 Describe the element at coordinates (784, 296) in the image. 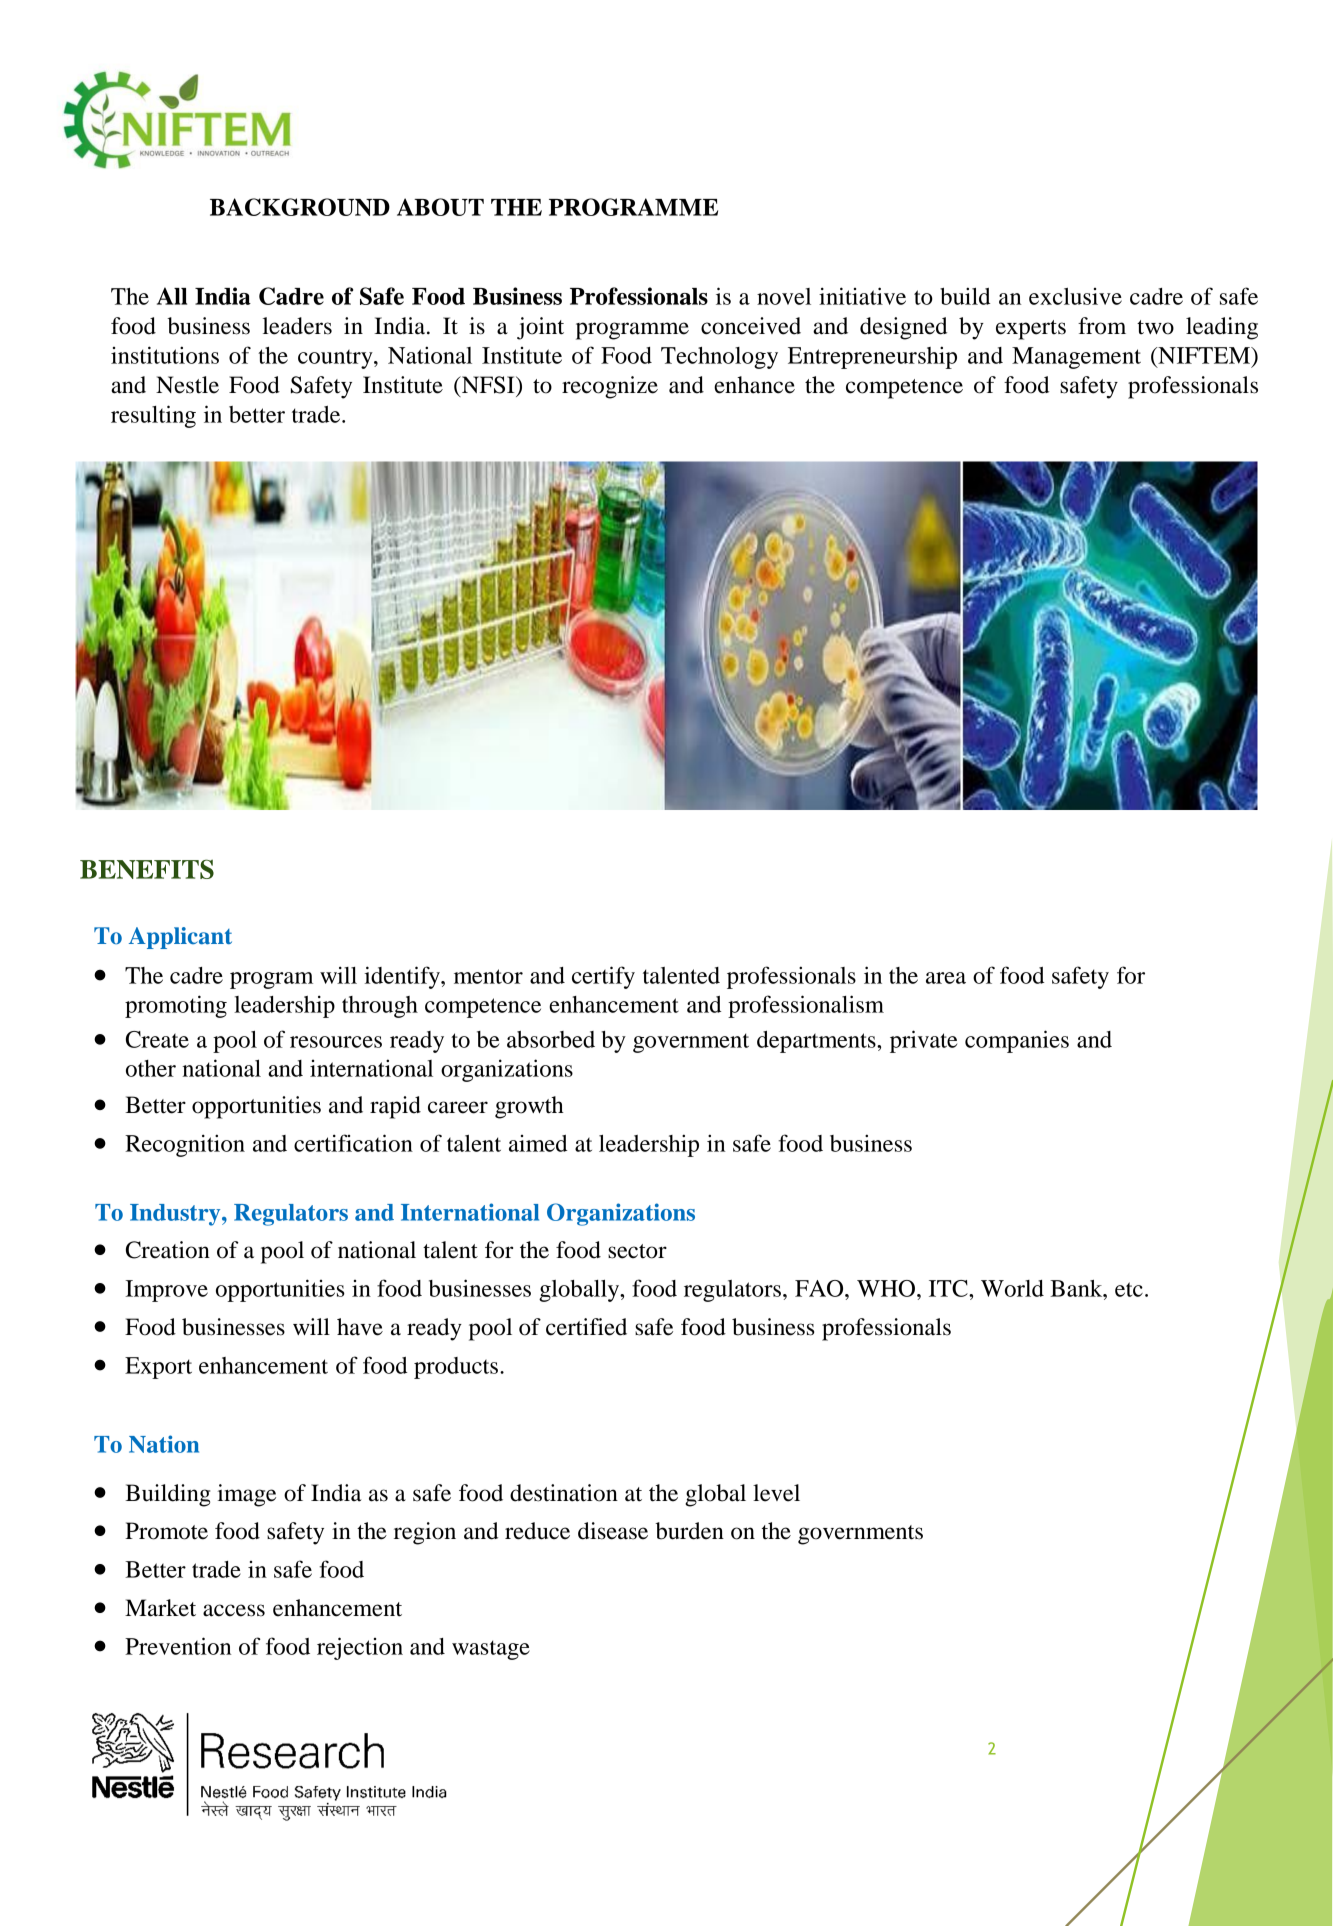

I see `novel` at that location.
